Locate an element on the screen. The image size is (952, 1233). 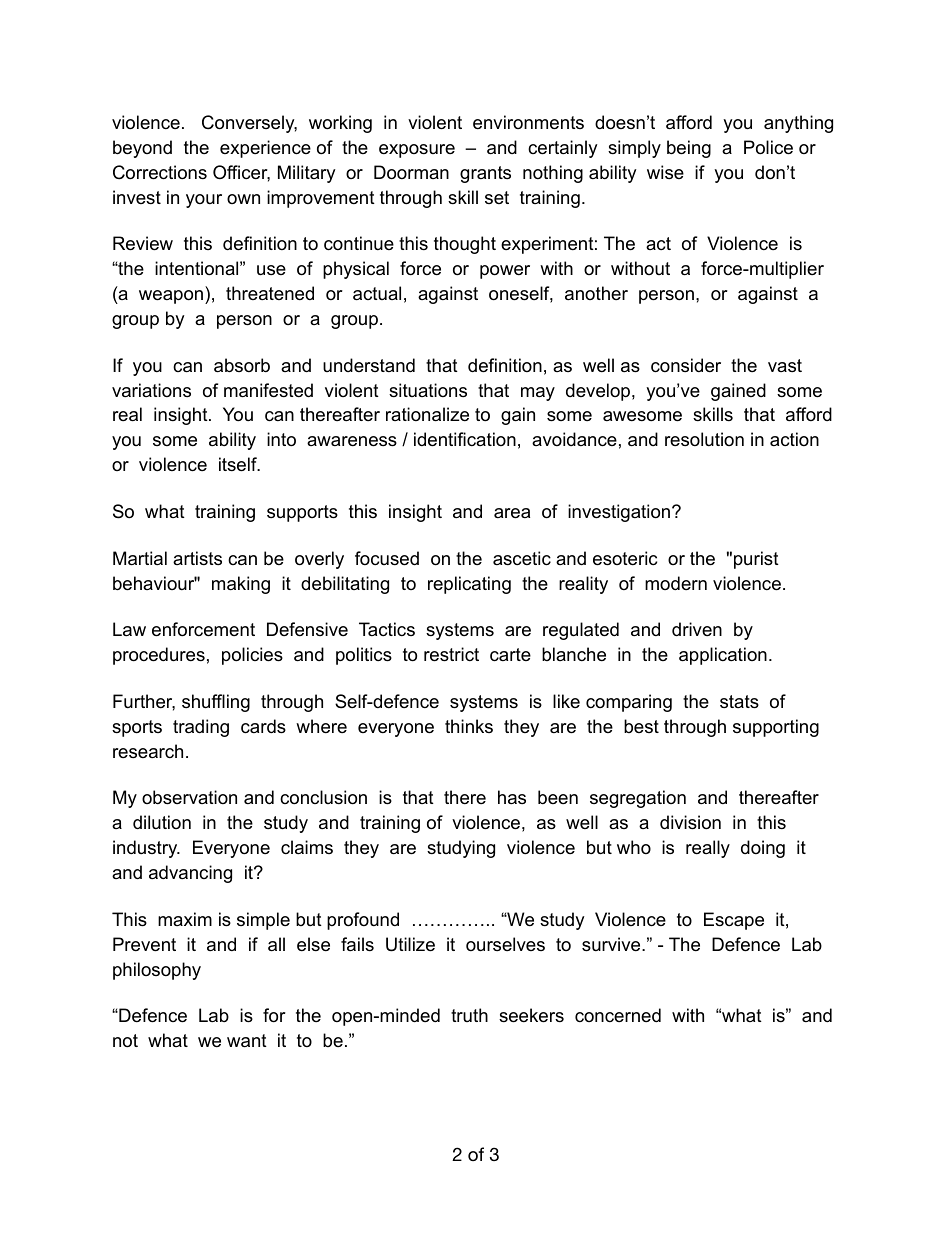
trading is located at coordinates (201, 728).
